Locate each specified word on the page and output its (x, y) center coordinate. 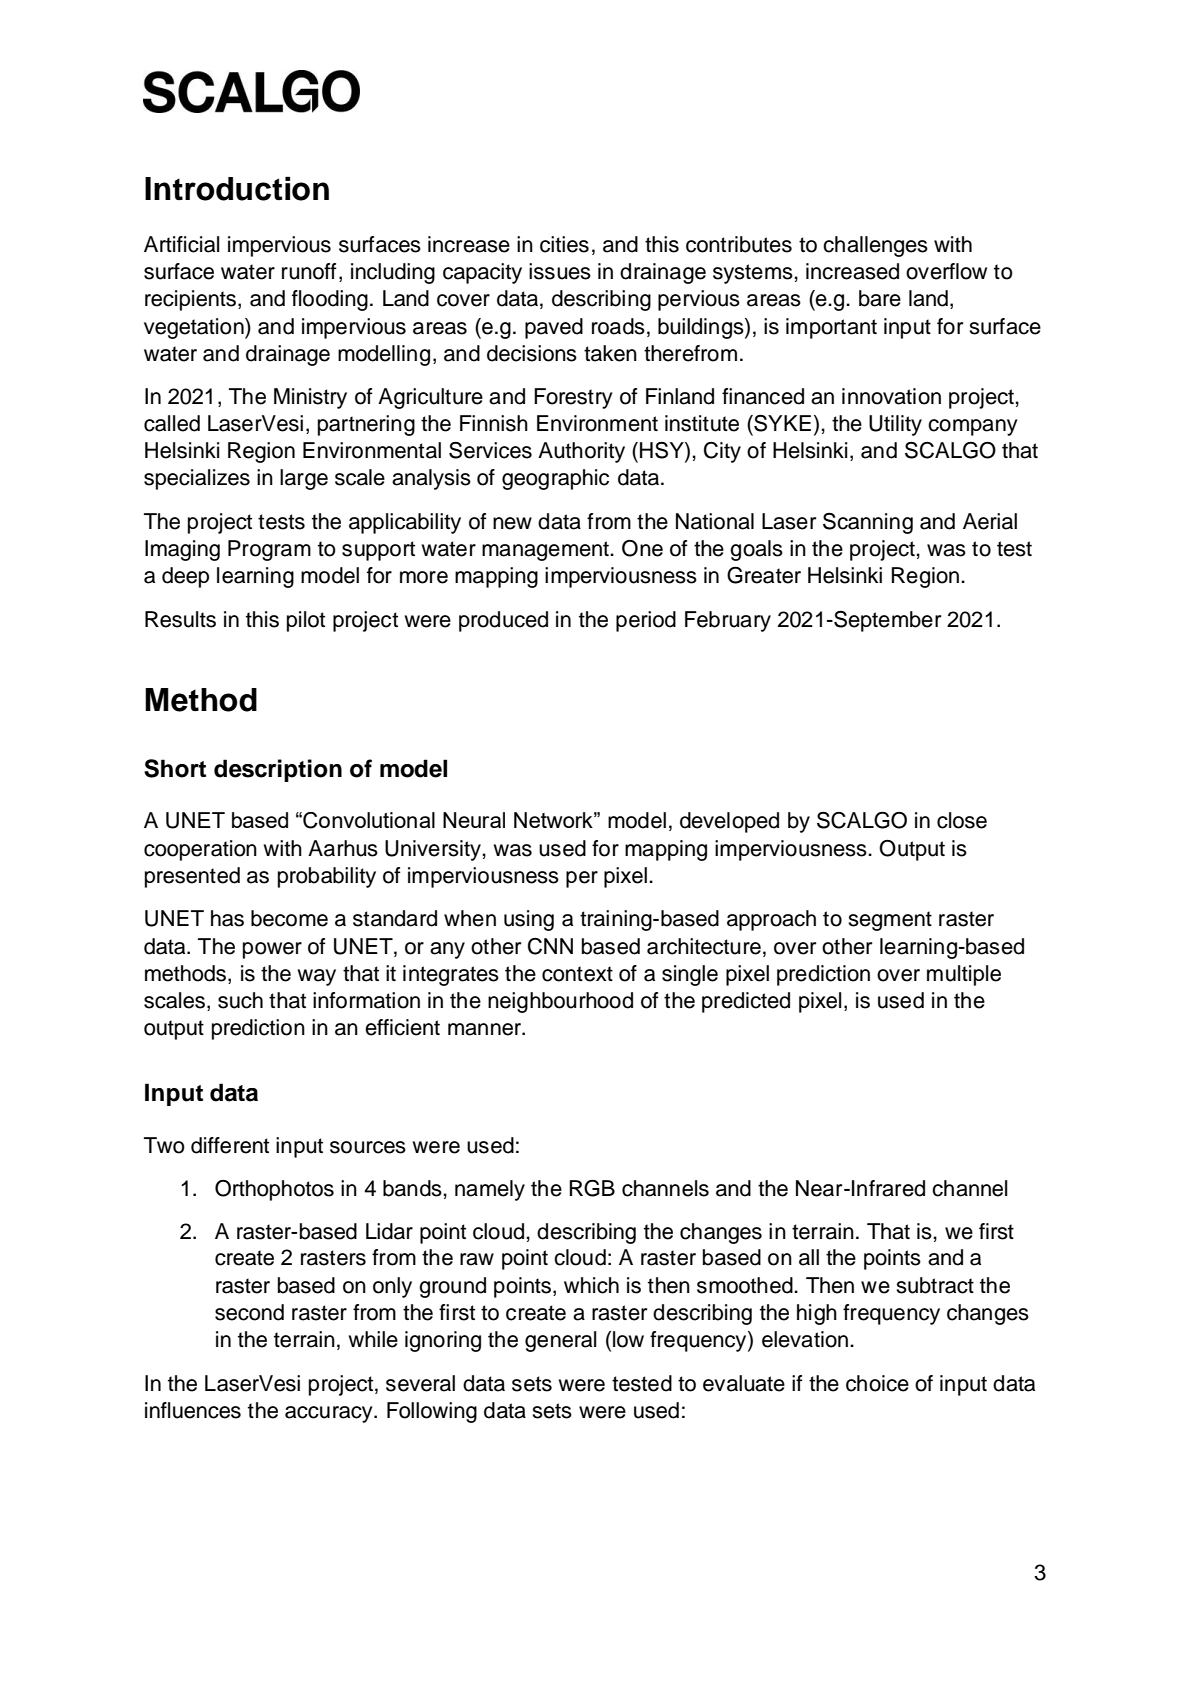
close (962, 820)
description (278, 770)
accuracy (330, 1414)
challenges (875, 246)
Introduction (237, 189)
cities (564, 244)
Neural (474, 820)
